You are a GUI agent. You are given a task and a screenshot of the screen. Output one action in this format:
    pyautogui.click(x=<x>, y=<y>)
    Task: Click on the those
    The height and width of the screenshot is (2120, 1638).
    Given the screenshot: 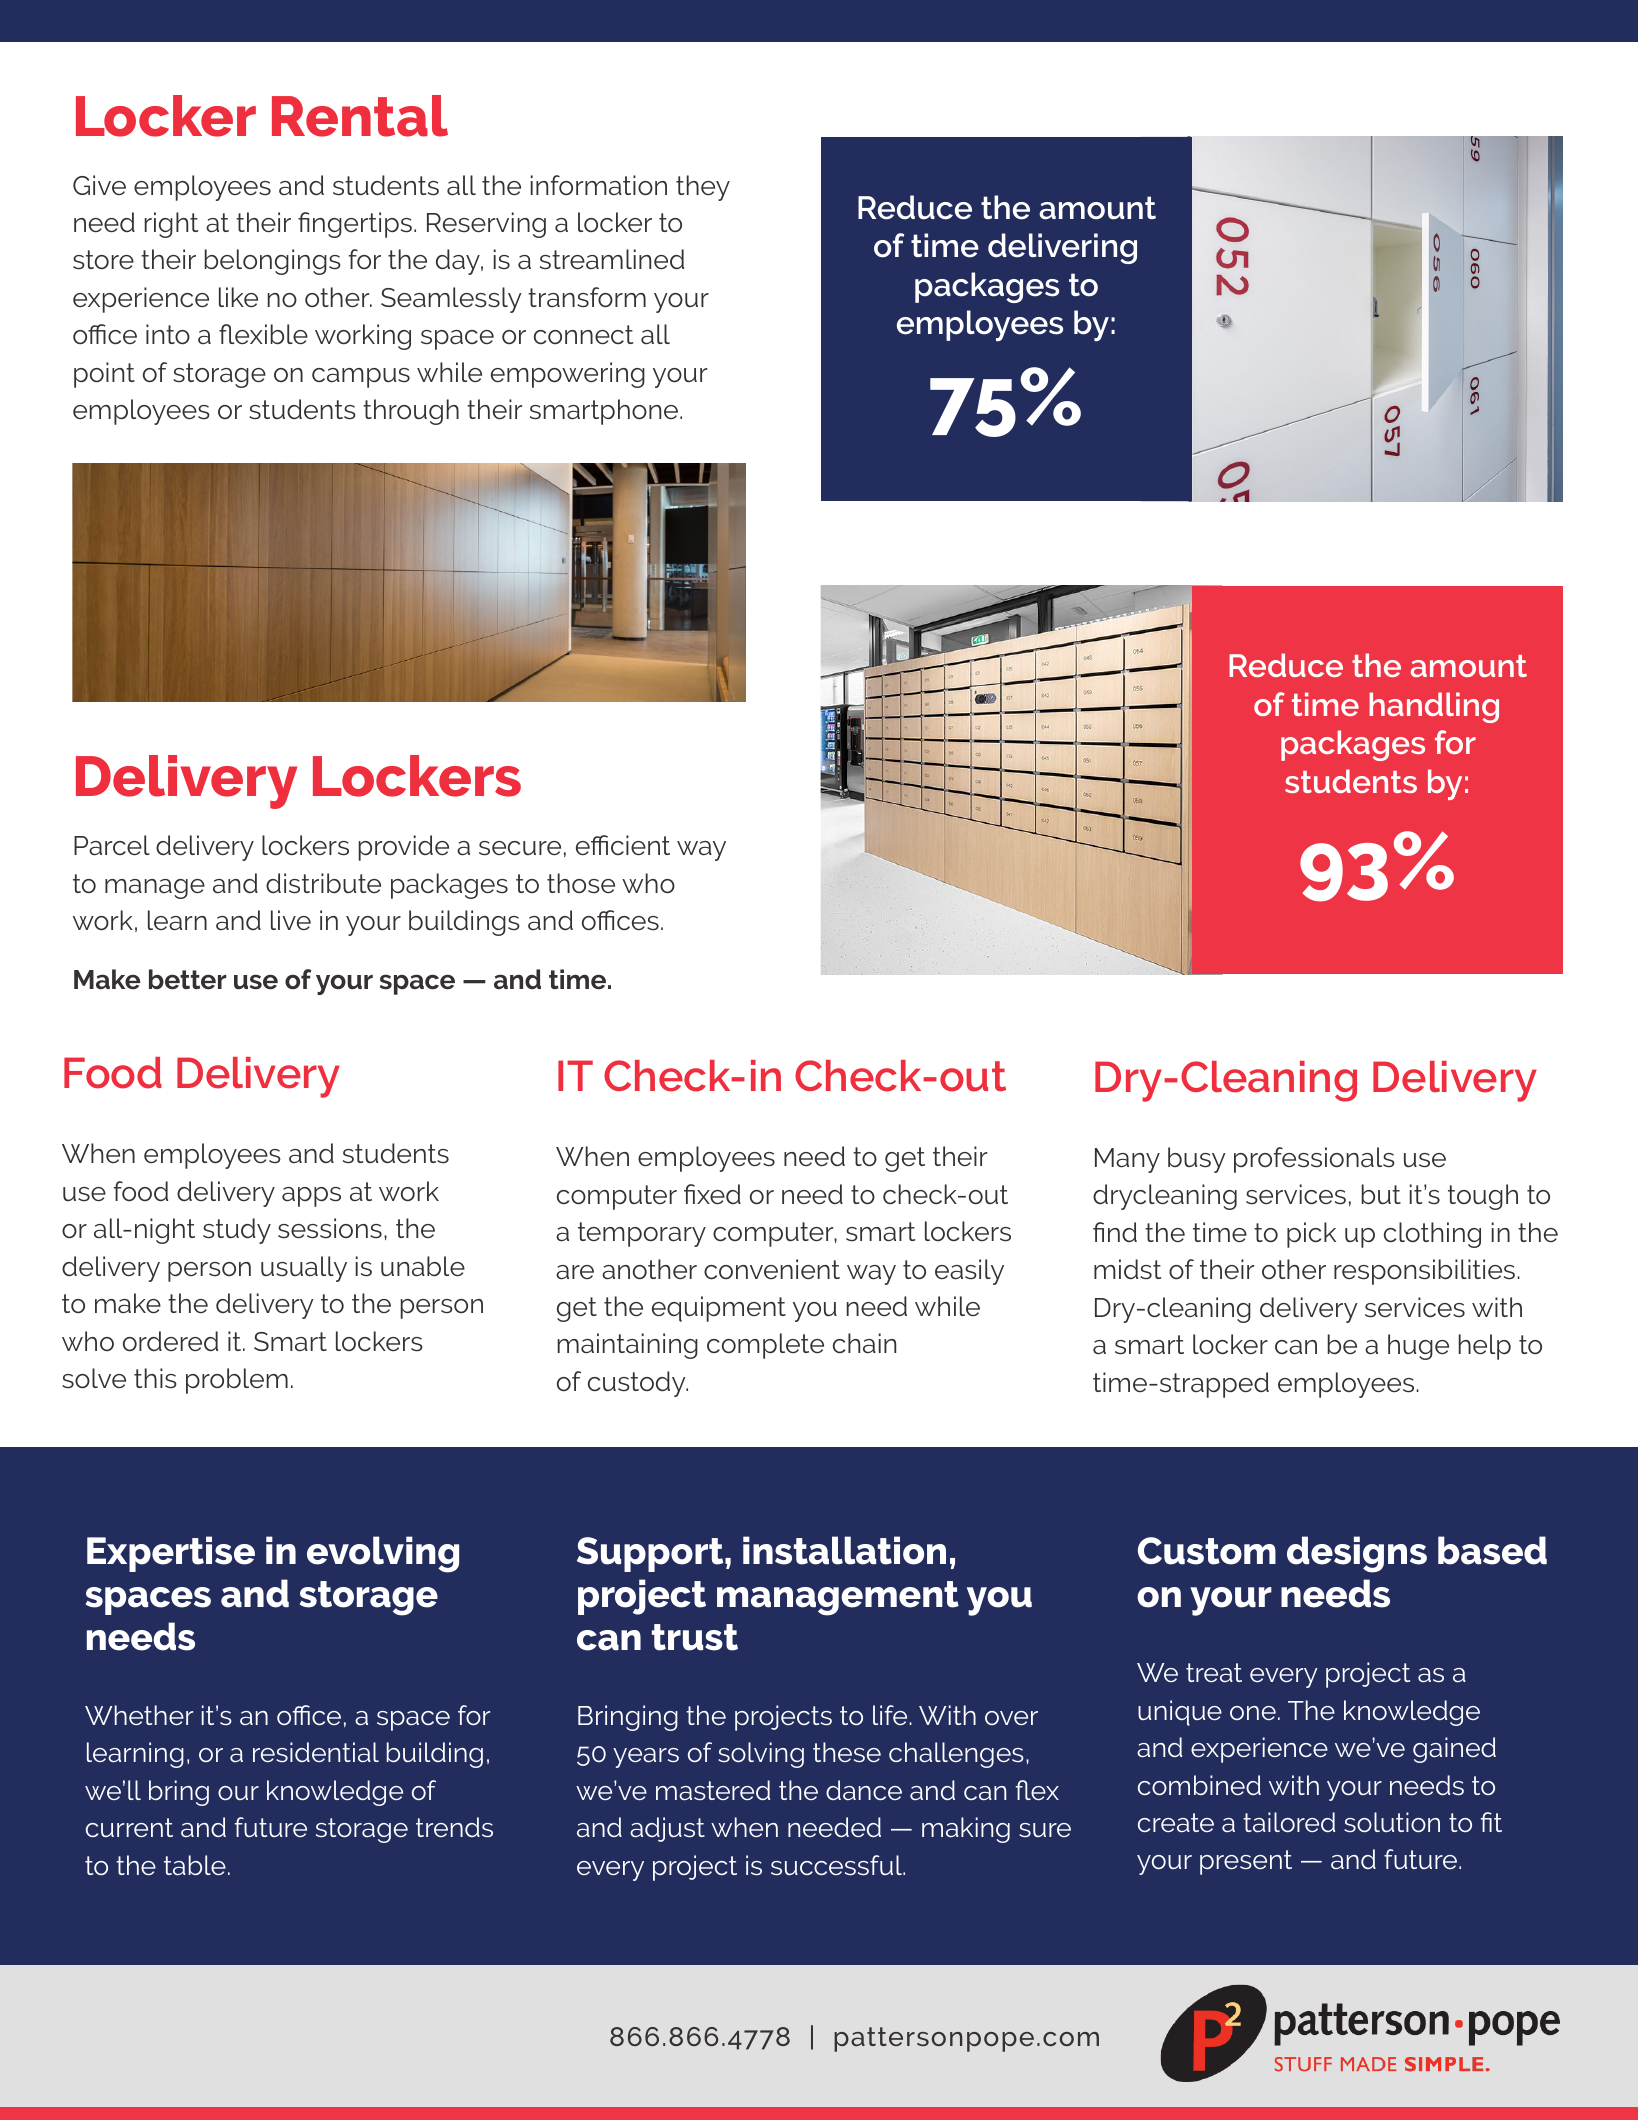 What is the action you would take?
    pyautogui.click(x=581, y=883)
